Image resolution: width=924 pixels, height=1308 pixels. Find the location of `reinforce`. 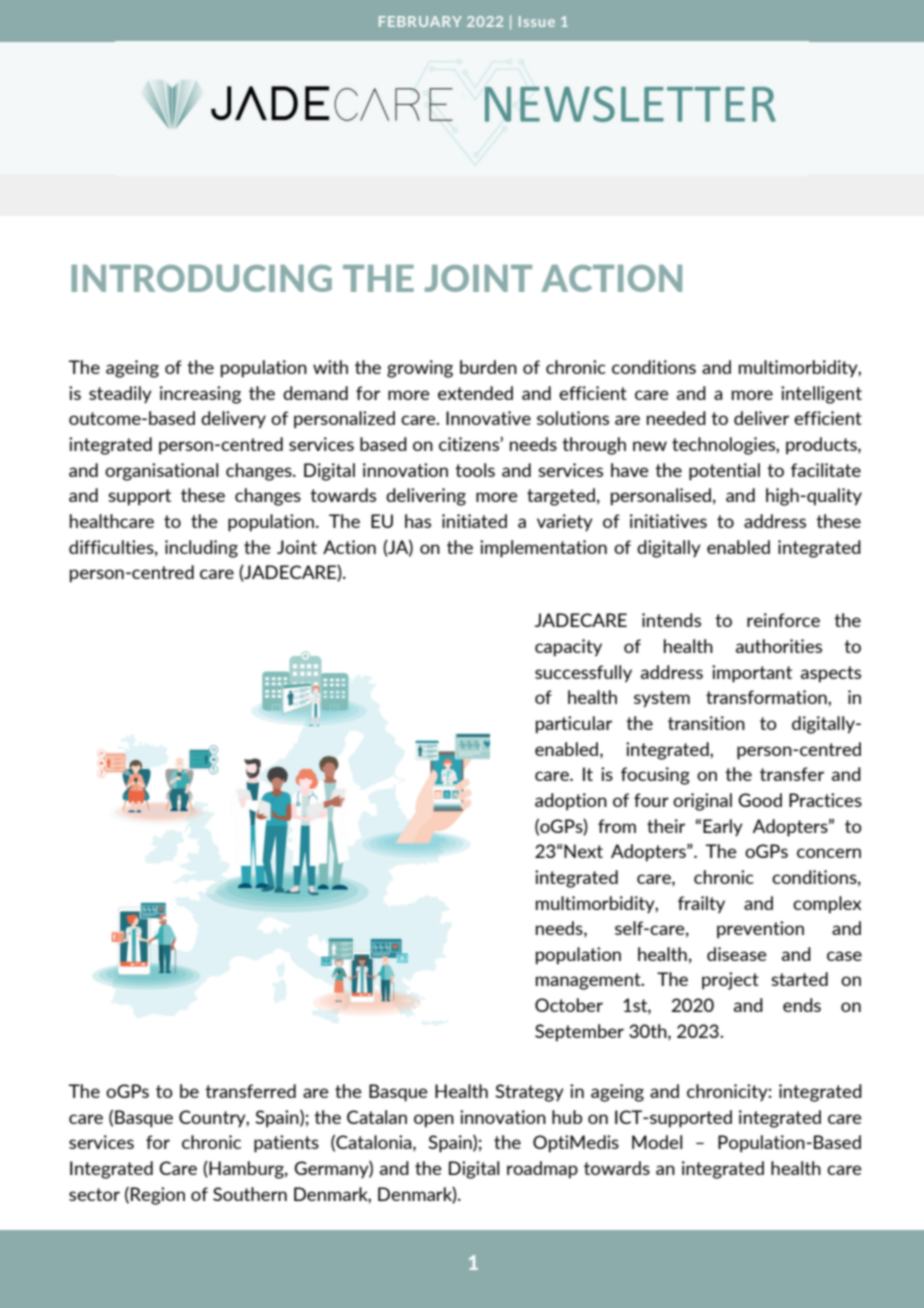

reinforce is located at coordinates (783, 620).
